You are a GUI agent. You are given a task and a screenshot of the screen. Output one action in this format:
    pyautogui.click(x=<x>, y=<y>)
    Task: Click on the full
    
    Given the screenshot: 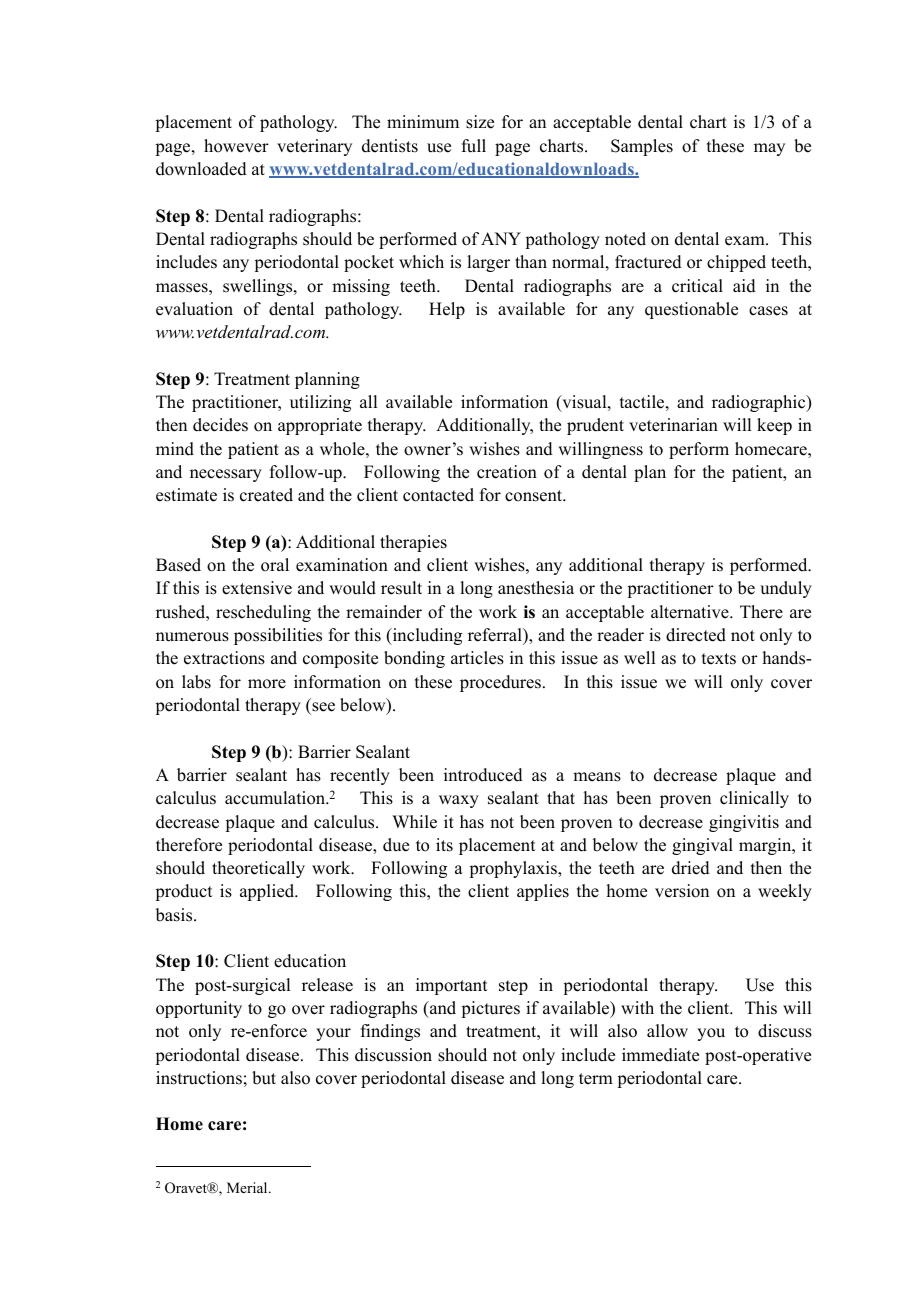 What is the action you would take?
    pyautogui.click(x=474, y=146)
